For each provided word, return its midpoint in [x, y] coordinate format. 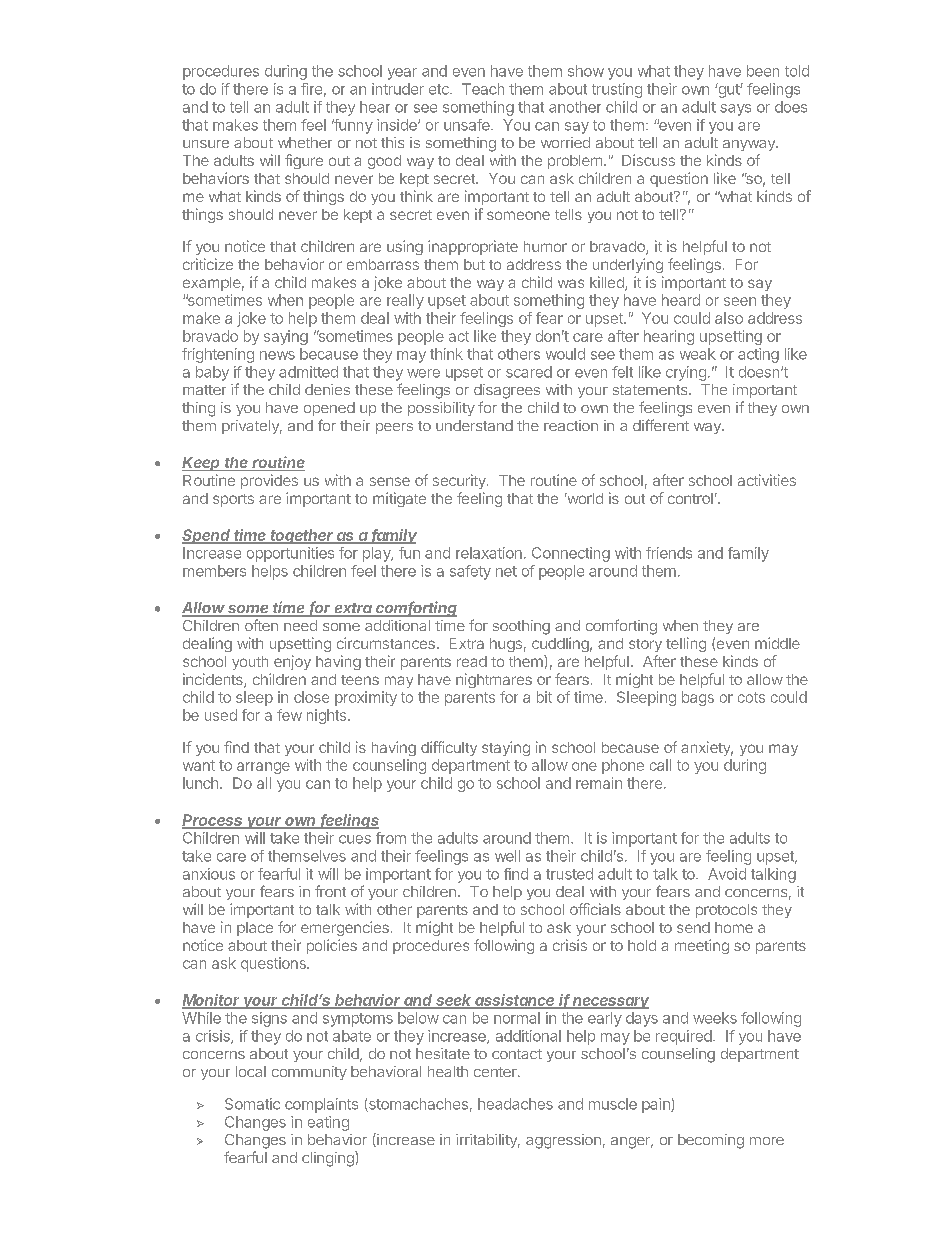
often [261, 625]
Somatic [252, 1104]
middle [777, 643]
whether [305, 142]
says [735, 110]
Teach [483, 89]
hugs [506, 645]
